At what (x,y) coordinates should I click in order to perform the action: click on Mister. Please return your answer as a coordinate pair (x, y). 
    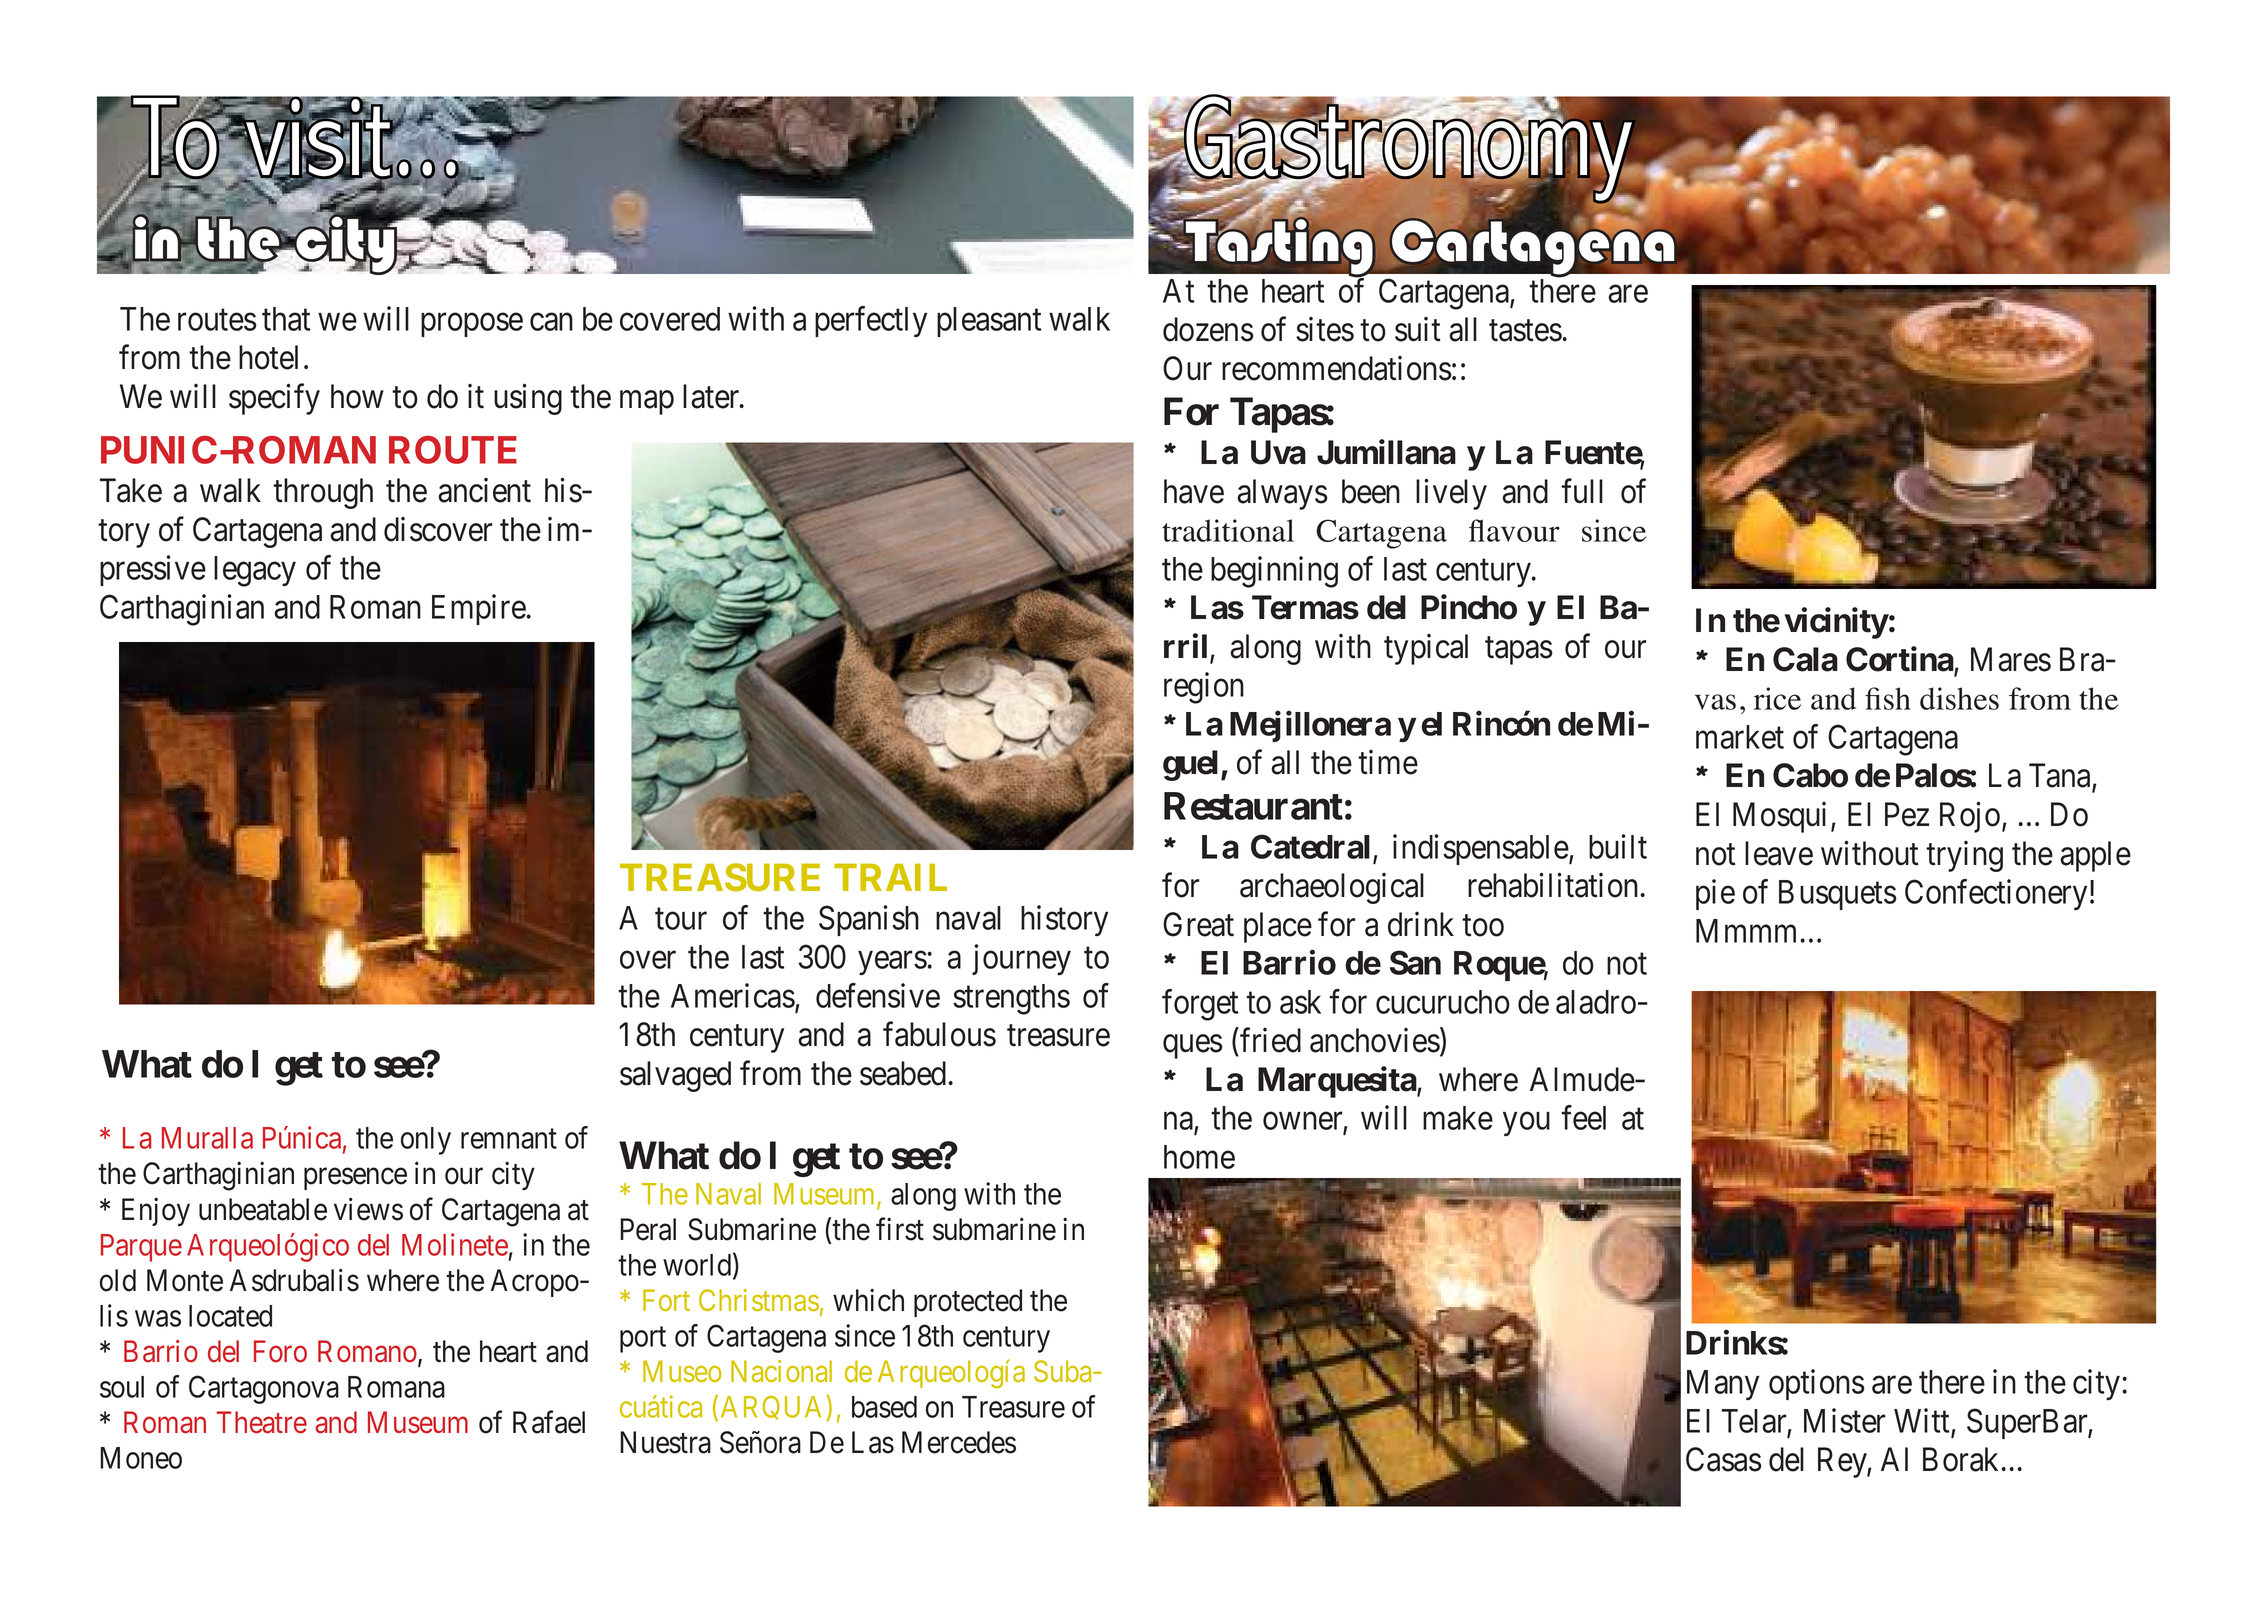
    Looking at the image, I should click on (1844, 1420).
